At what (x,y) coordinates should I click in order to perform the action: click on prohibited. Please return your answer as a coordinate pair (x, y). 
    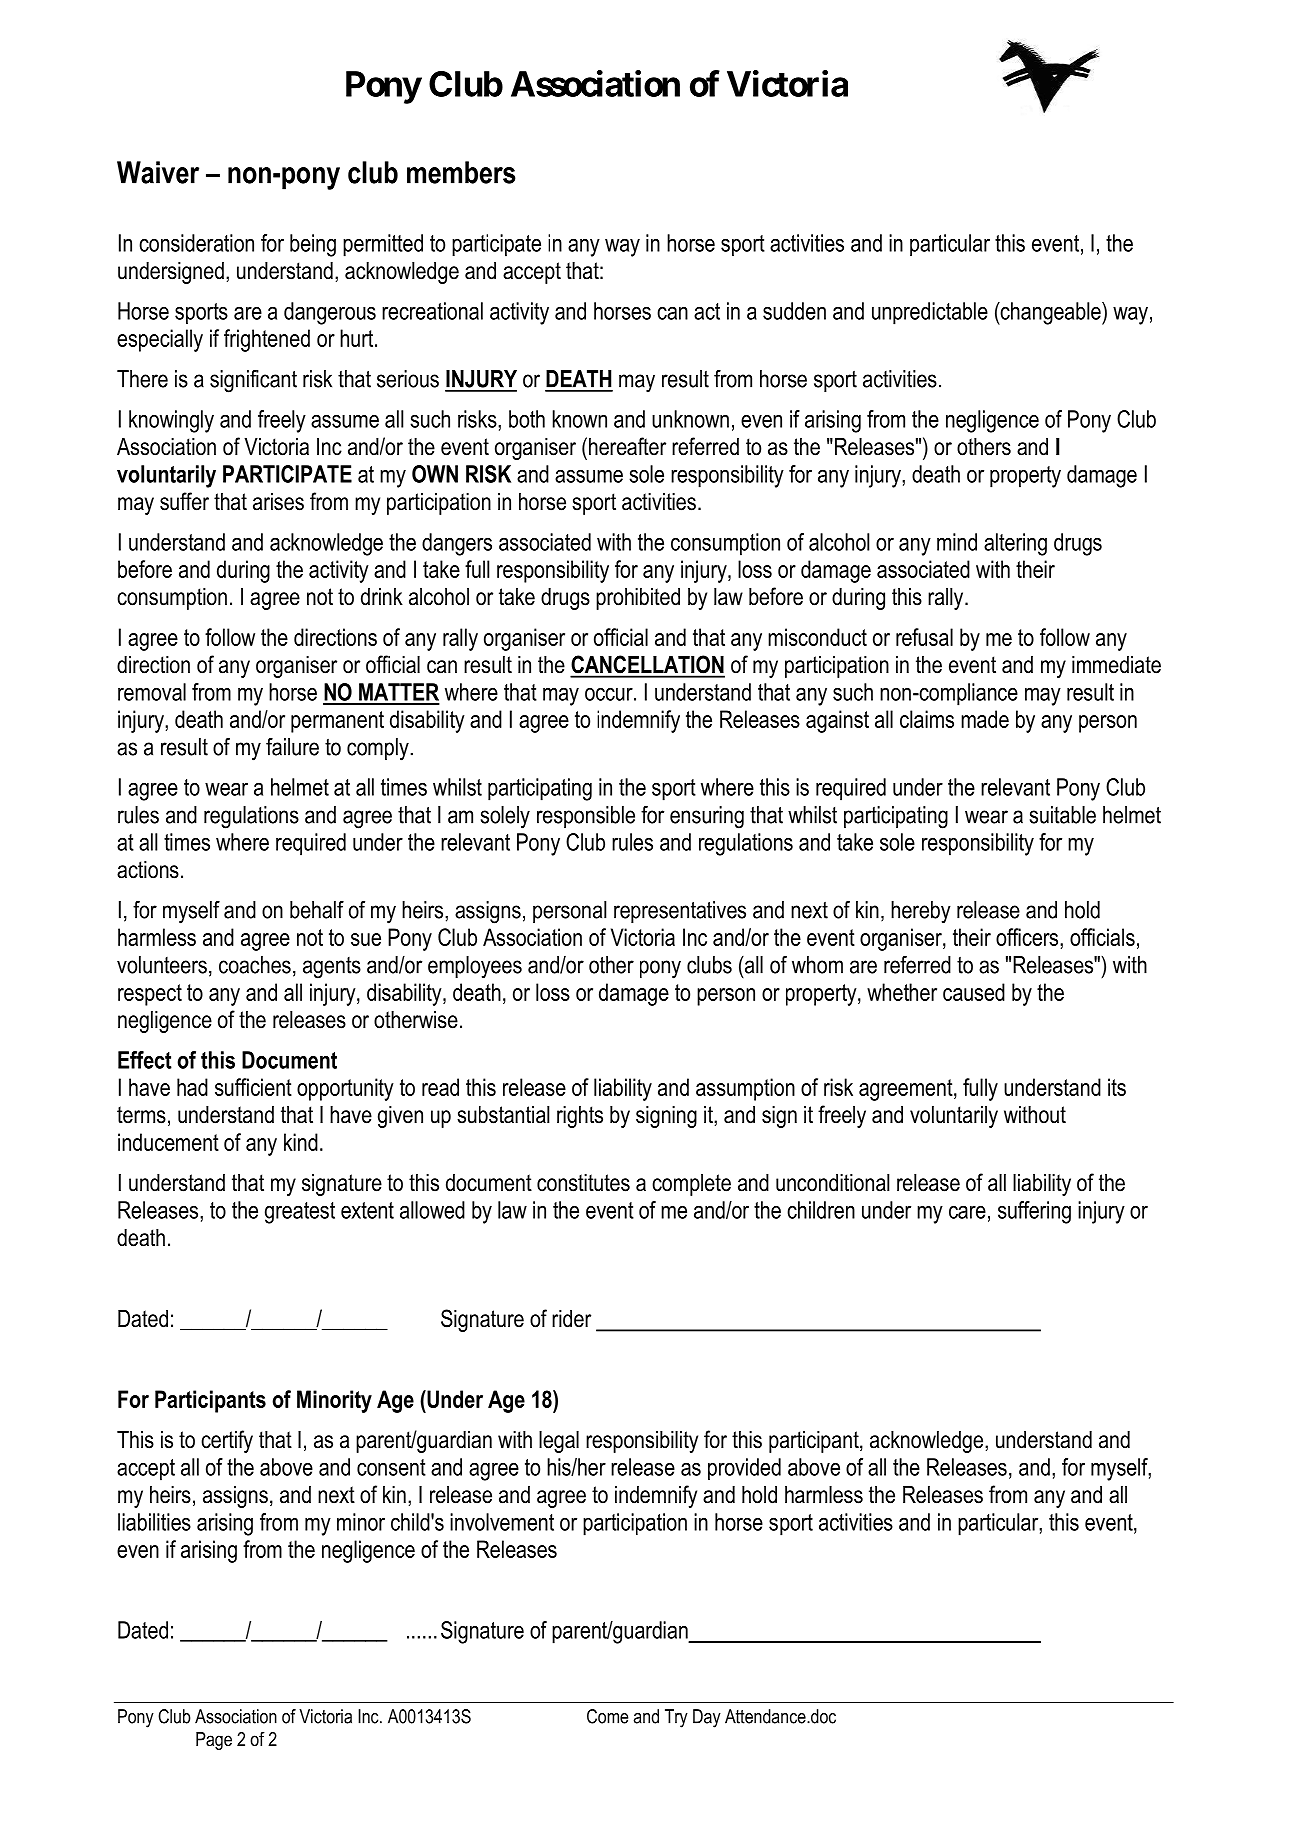
    Looking at the image, I should click on (638, 599).
